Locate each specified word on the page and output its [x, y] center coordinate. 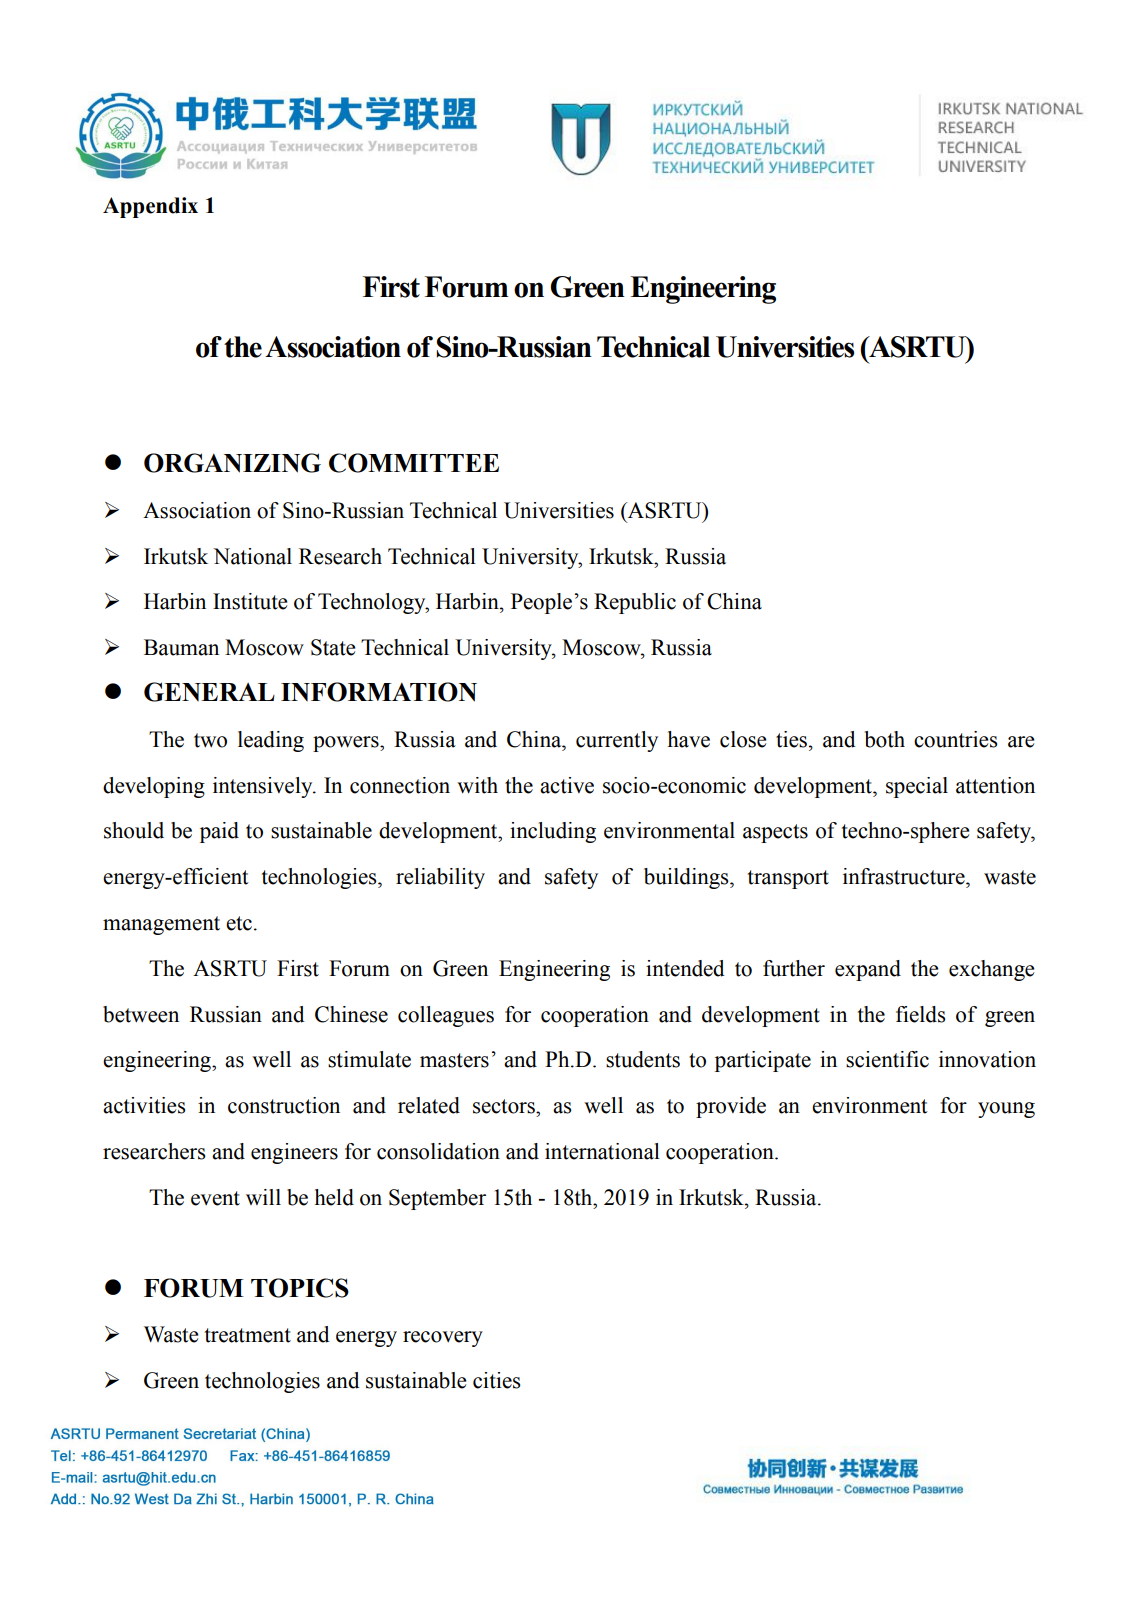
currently [617, 741]
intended [685, 968]
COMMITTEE [414, 463]
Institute [250, 601]
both [885, 739]
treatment [248, 1335]
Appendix [150, 207]
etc [239, 923]
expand [868, 970]
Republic [635, 603]
